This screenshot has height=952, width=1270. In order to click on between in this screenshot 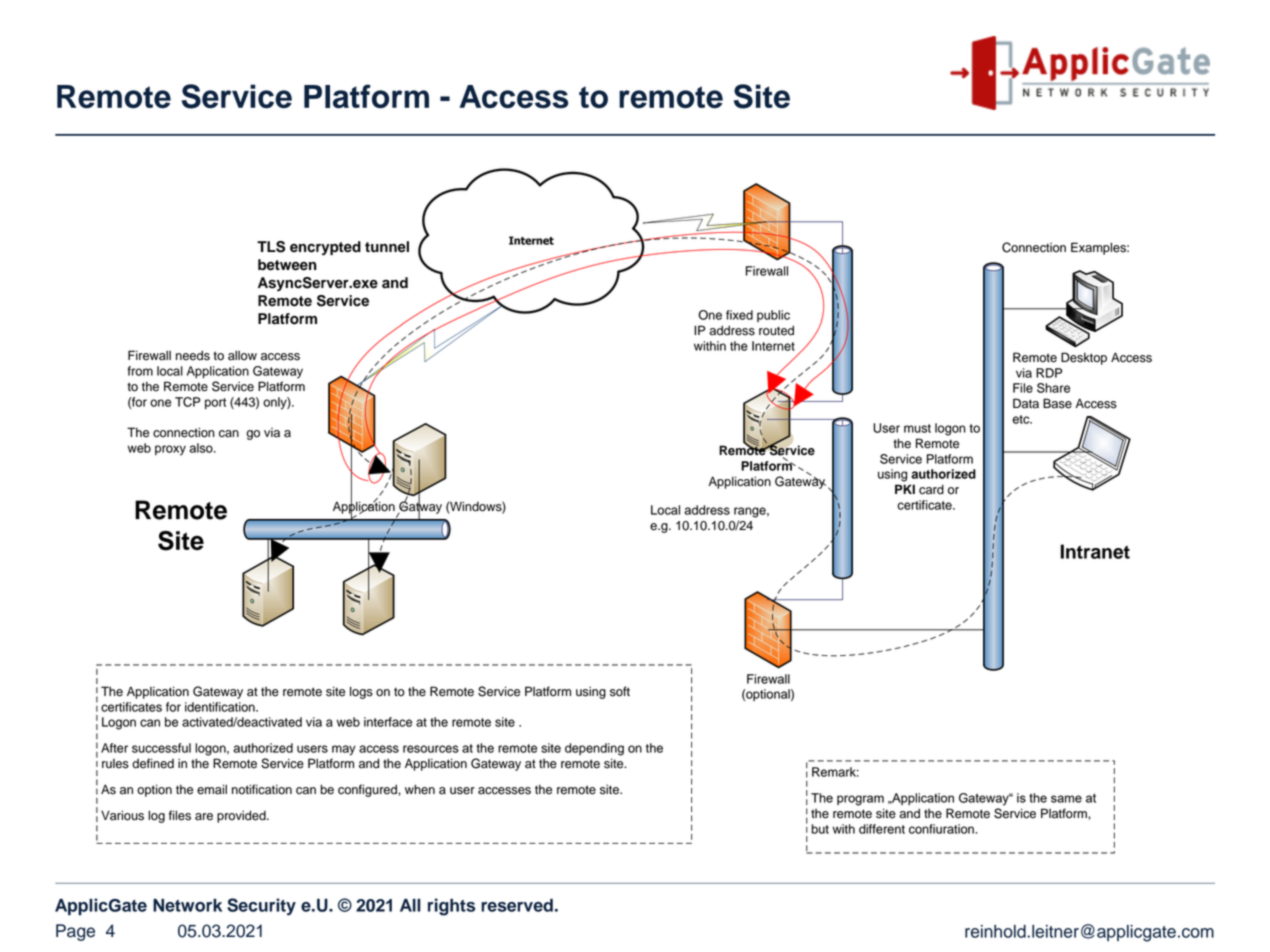, I will do `click(287, 265)`.
